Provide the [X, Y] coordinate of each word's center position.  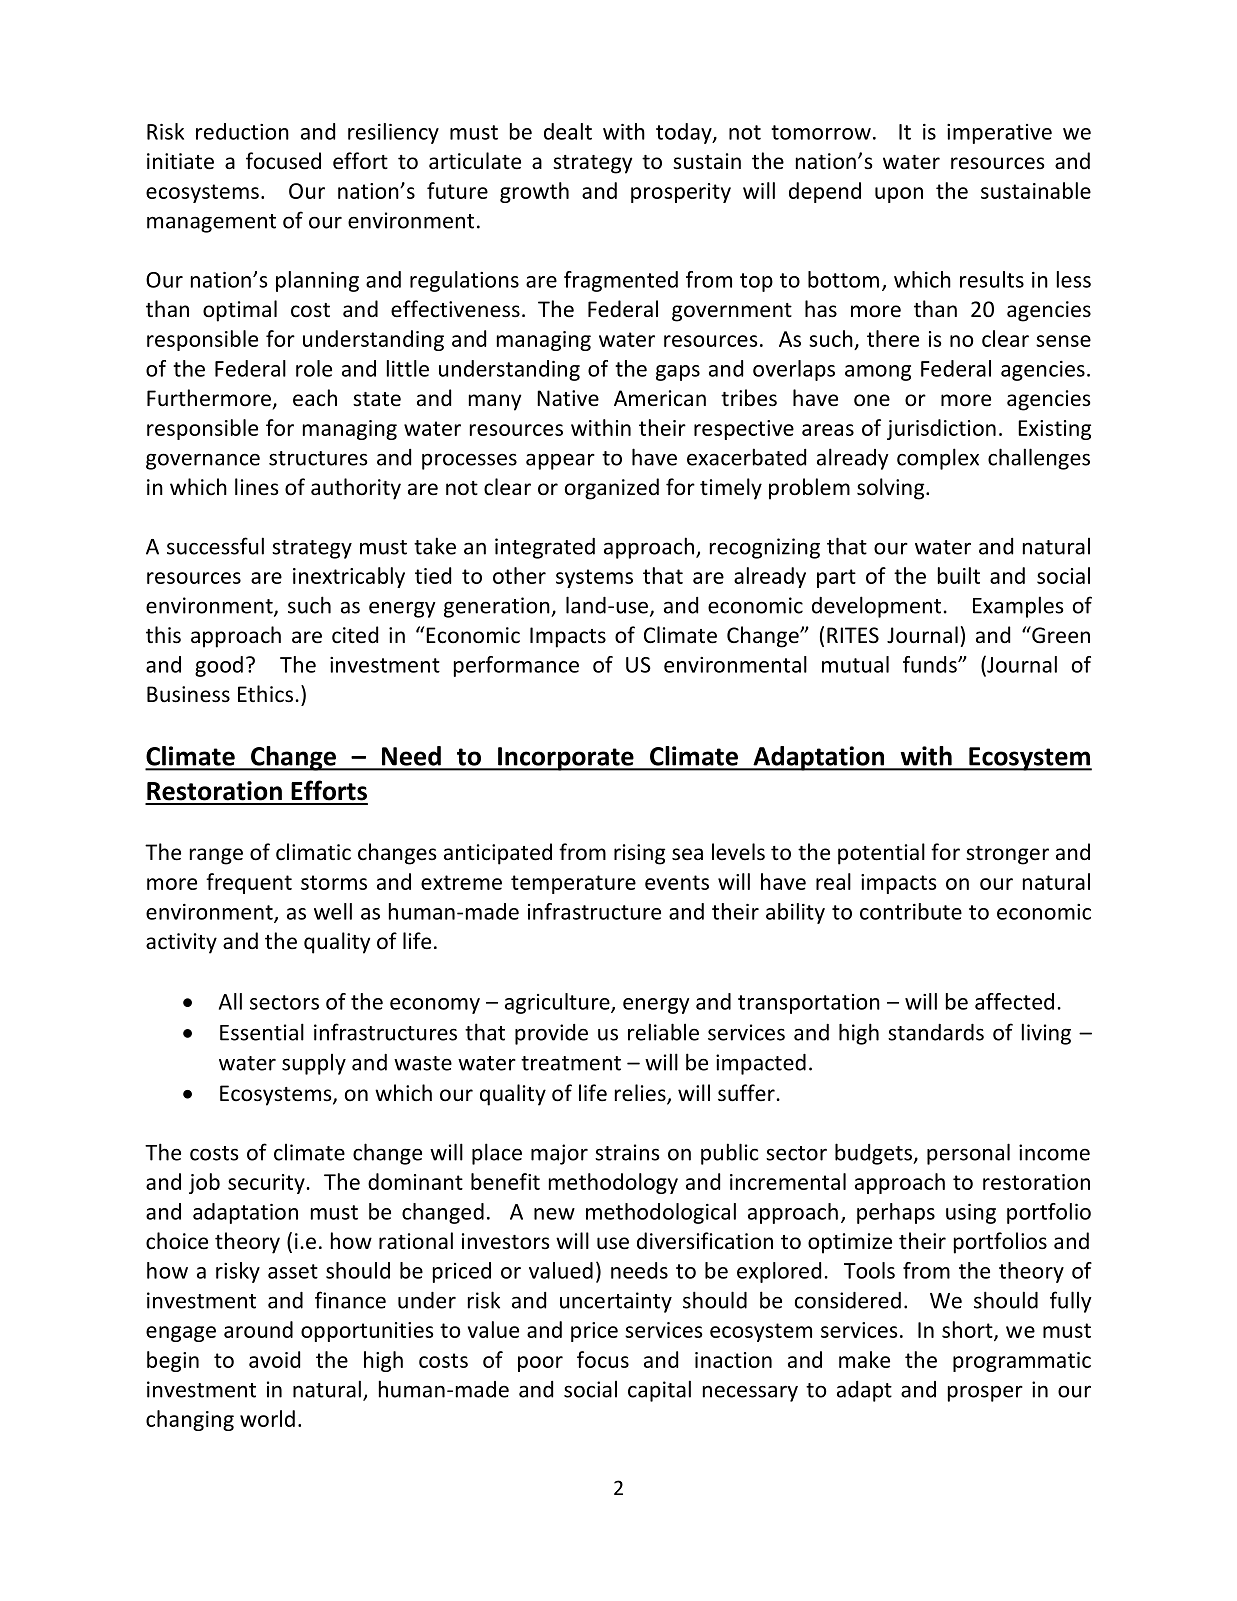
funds [931, 664]
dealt [568, 131]
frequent [249, 883]
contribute [911, 911]
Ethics [265, 694]
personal [968, 1154]
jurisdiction [941, 429]
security [267, 1184]
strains [627, 1152]
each [315, 398]
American [660, 398]
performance [516, 666]
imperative [999, 134]
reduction [242, 131]
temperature [573, 884]
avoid [274, 1359]
